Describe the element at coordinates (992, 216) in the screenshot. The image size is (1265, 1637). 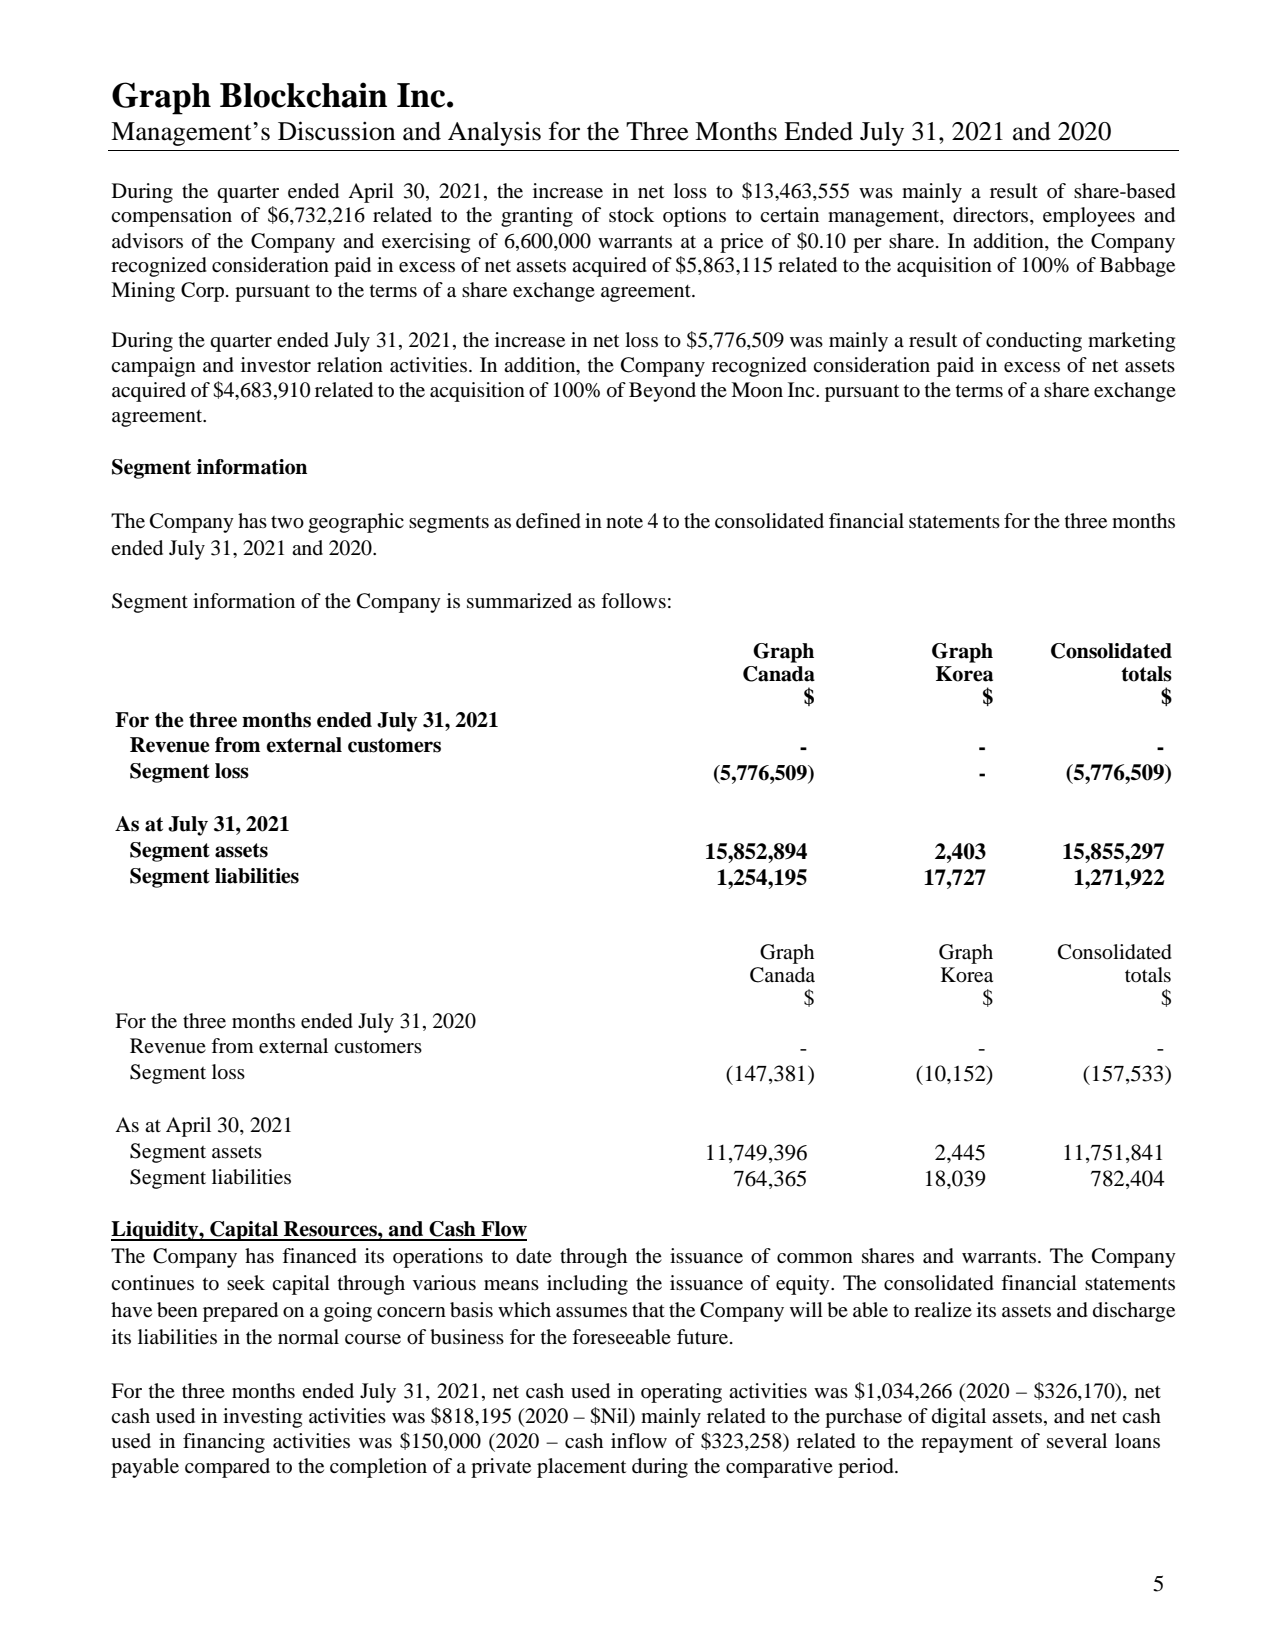
I see `directors` at that location.
